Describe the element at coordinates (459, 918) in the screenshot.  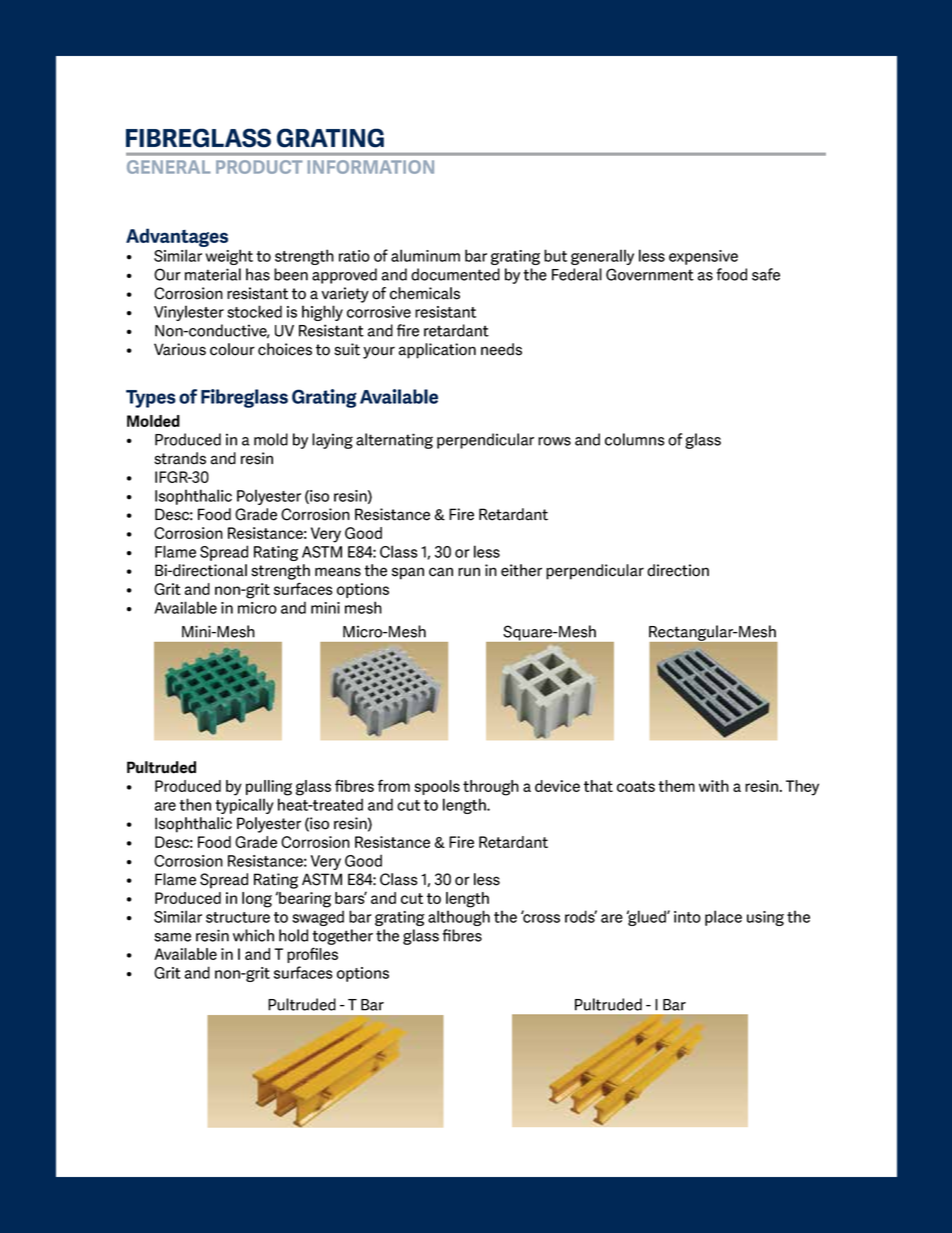
I see `although` at that location.
